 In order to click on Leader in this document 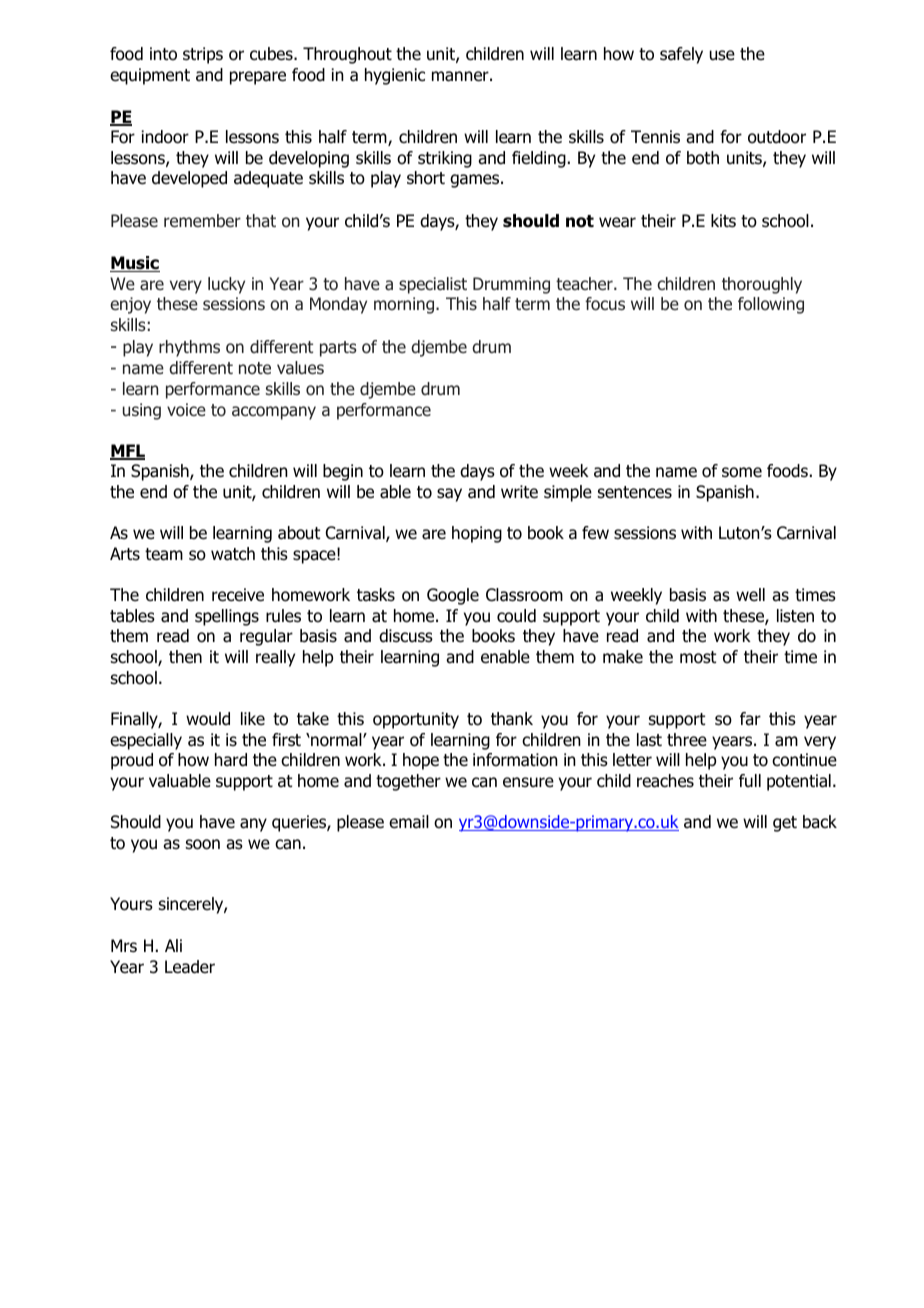, I will do `click(190, 967)`.
